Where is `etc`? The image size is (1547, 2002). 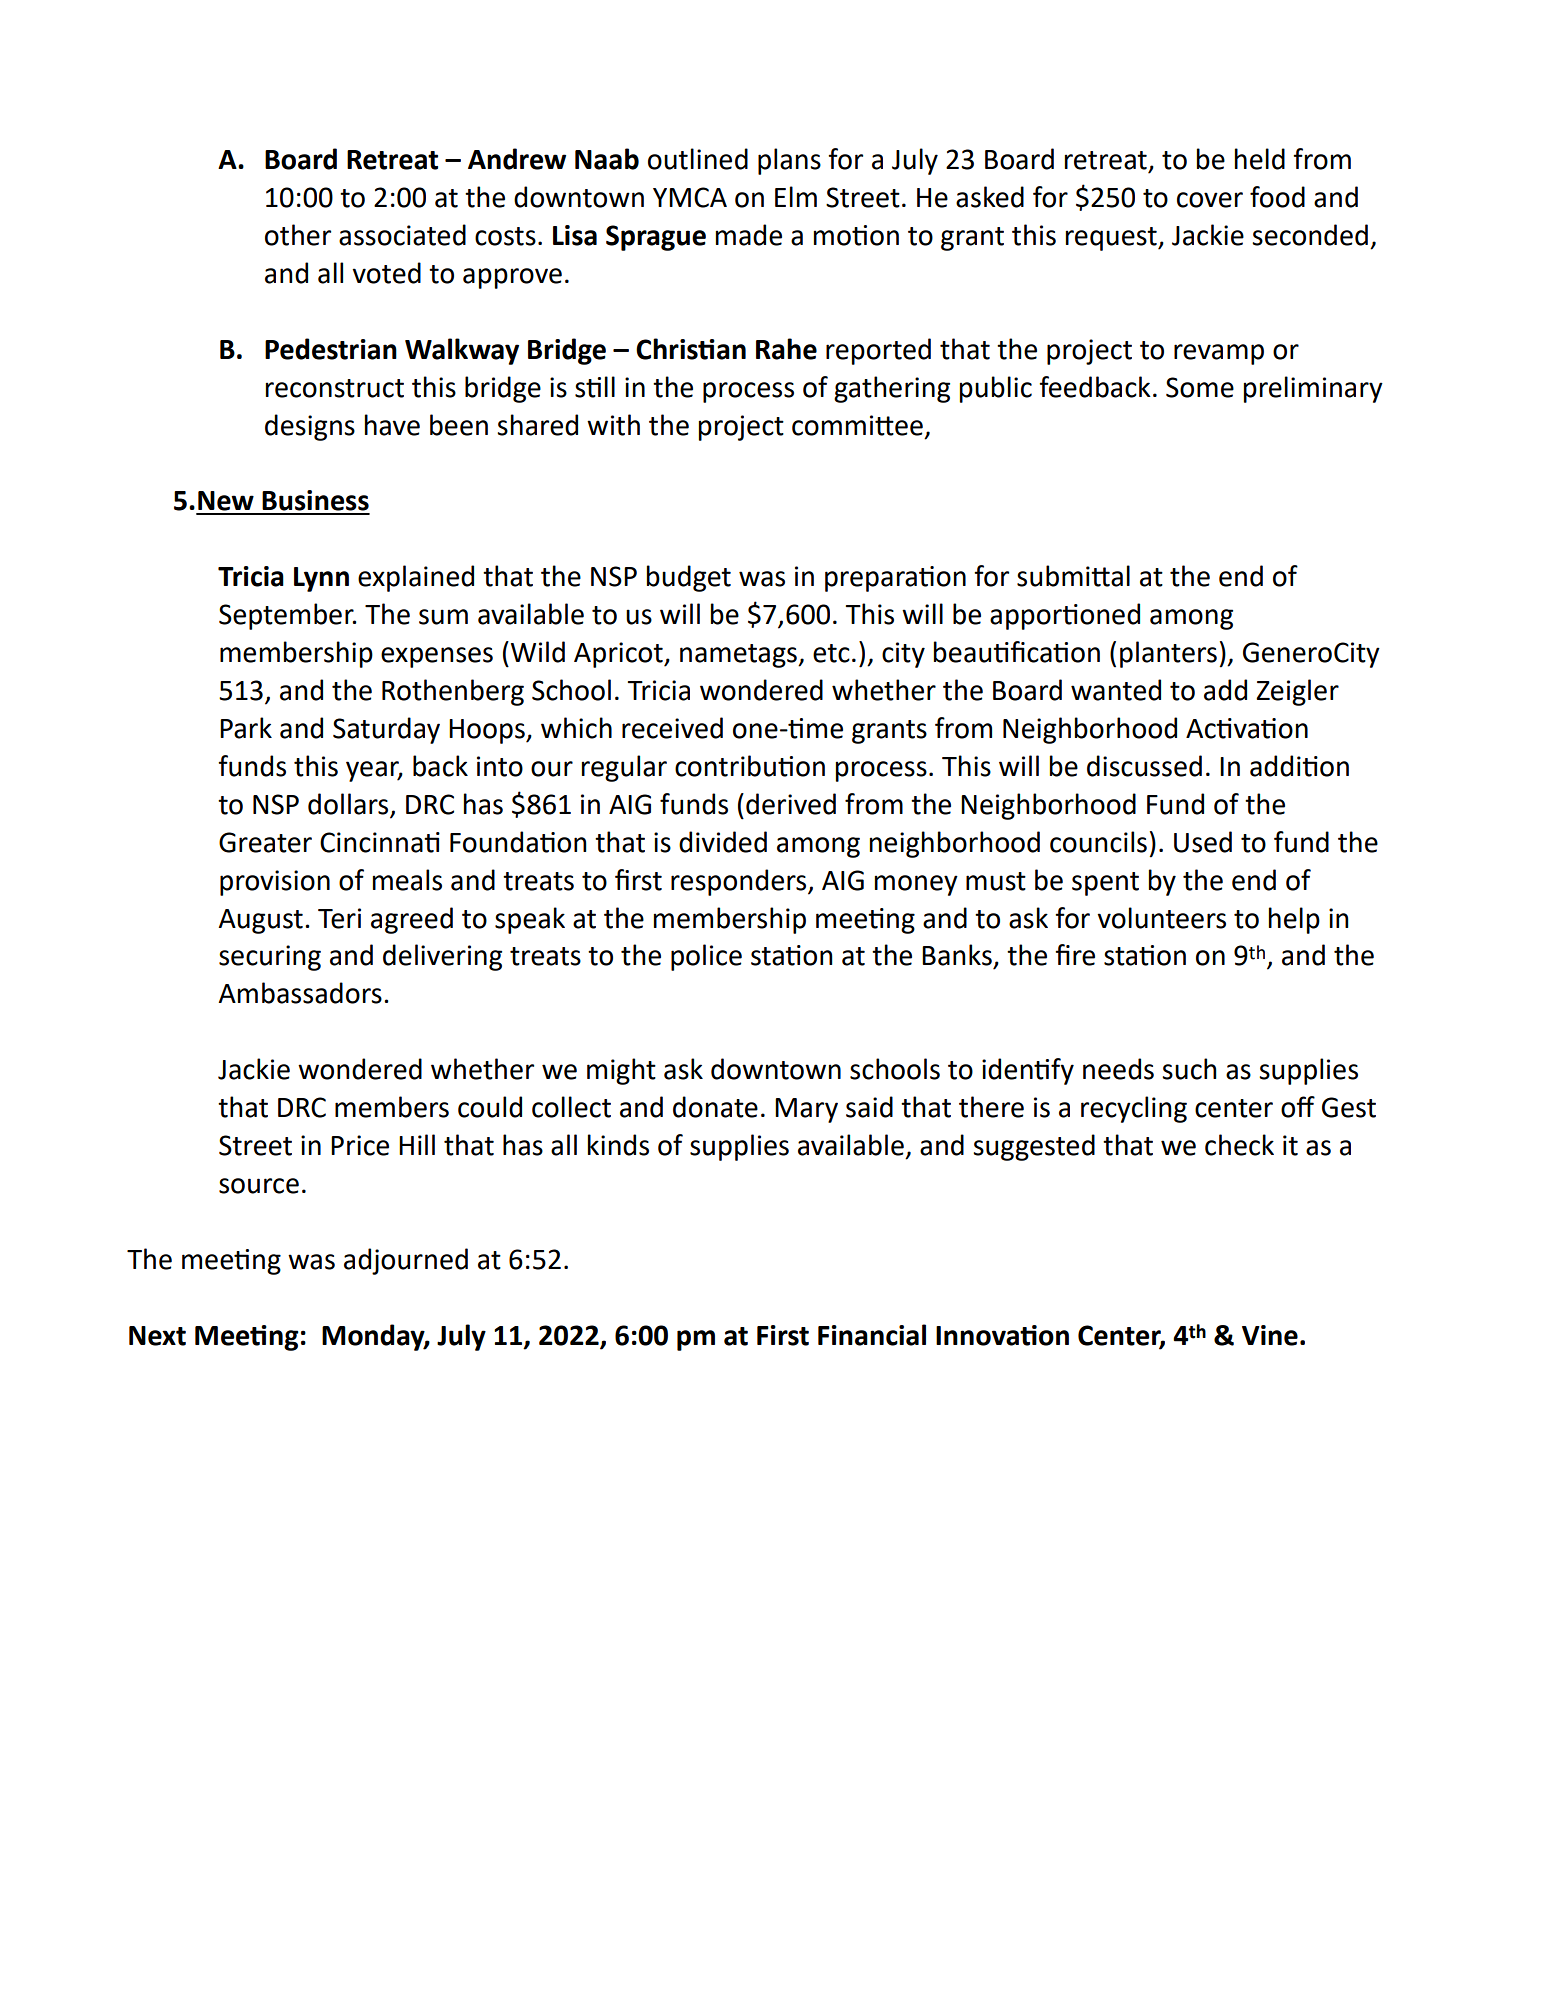
etc is located at coordinates (831, 653).
